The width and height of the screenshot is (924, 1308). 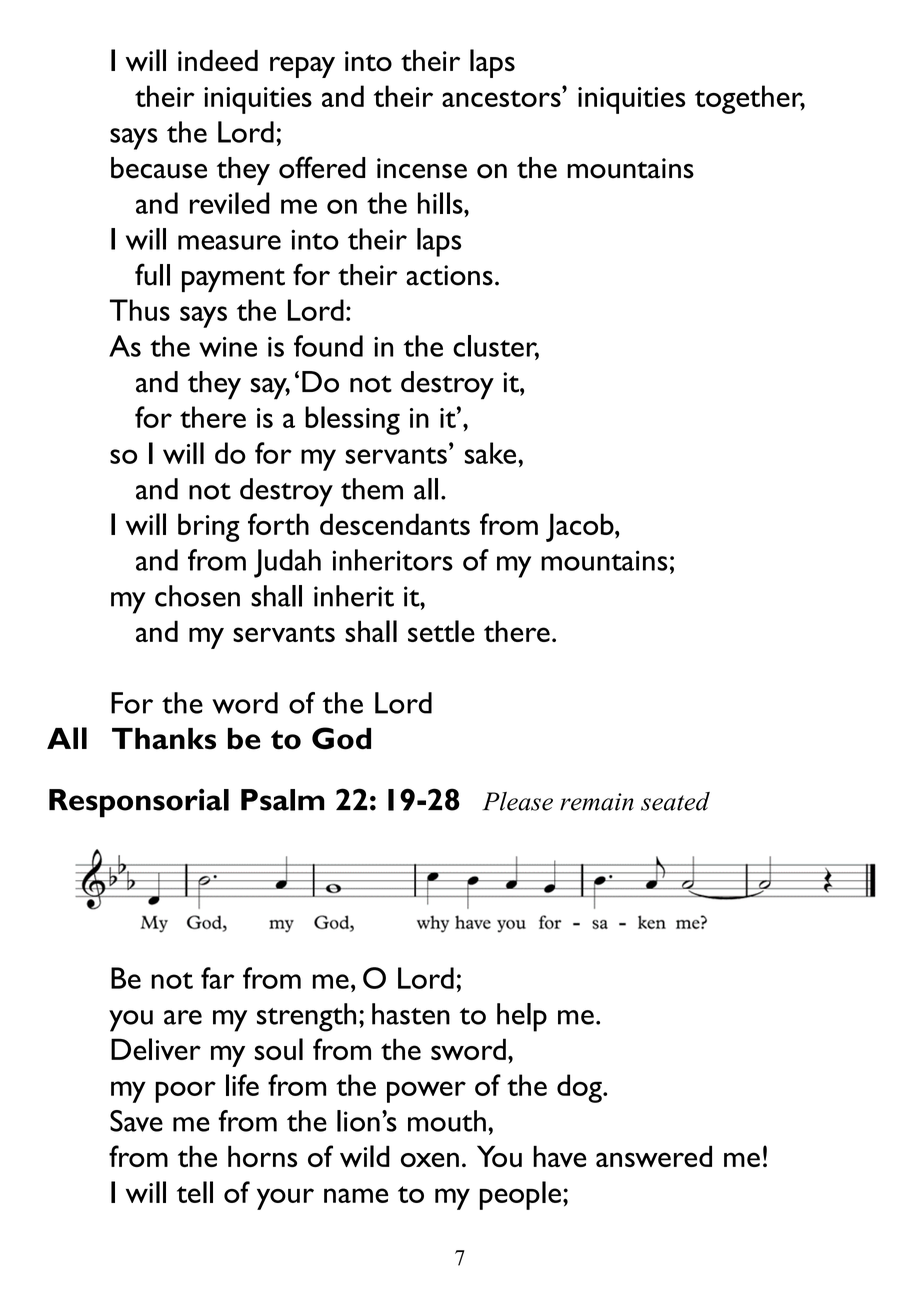 I want to click on descendants, so click(x=395, y=524).
